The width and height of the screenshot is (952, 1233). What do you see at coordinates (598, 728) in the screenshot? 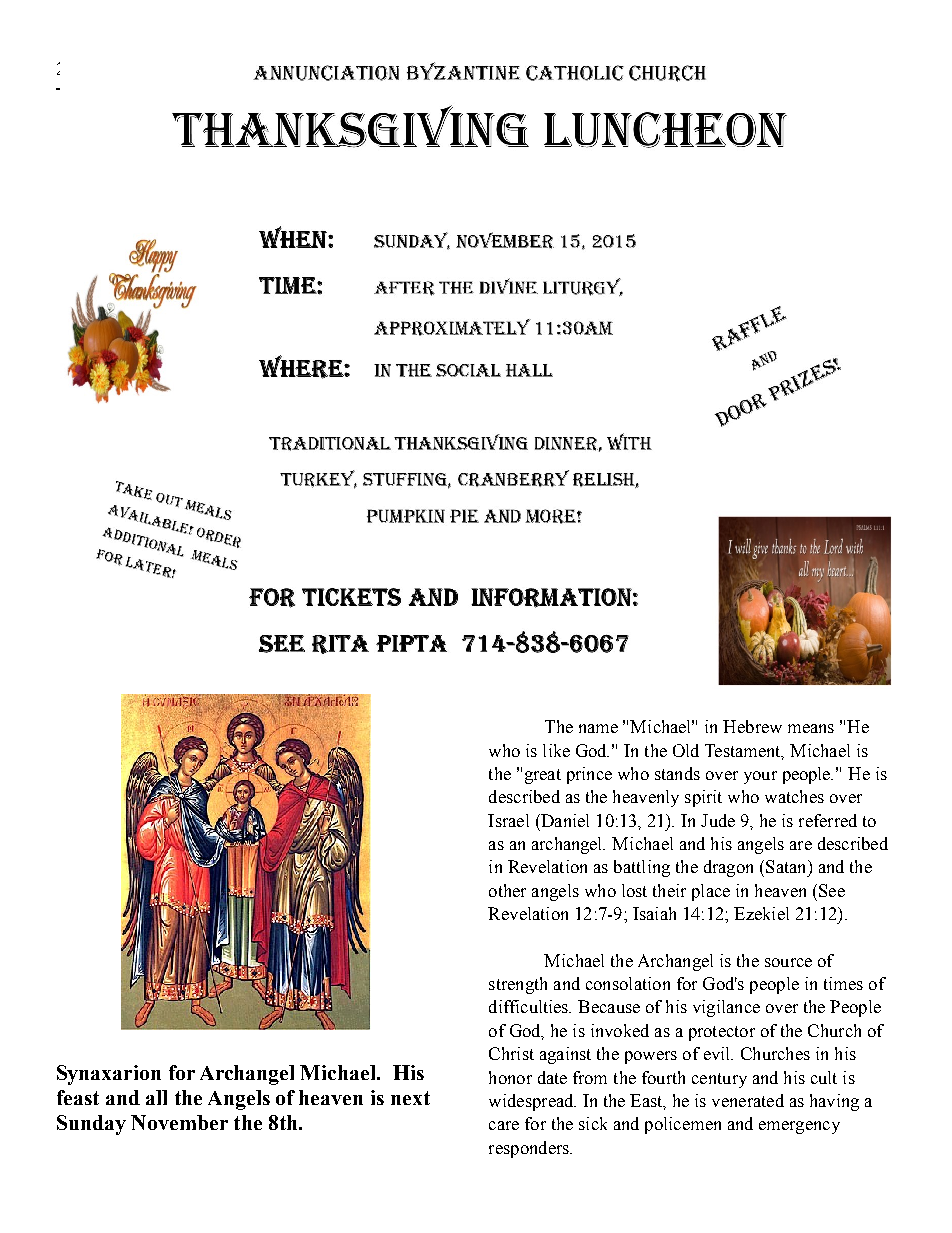
I see `name` at bounding box center [598, 728].
